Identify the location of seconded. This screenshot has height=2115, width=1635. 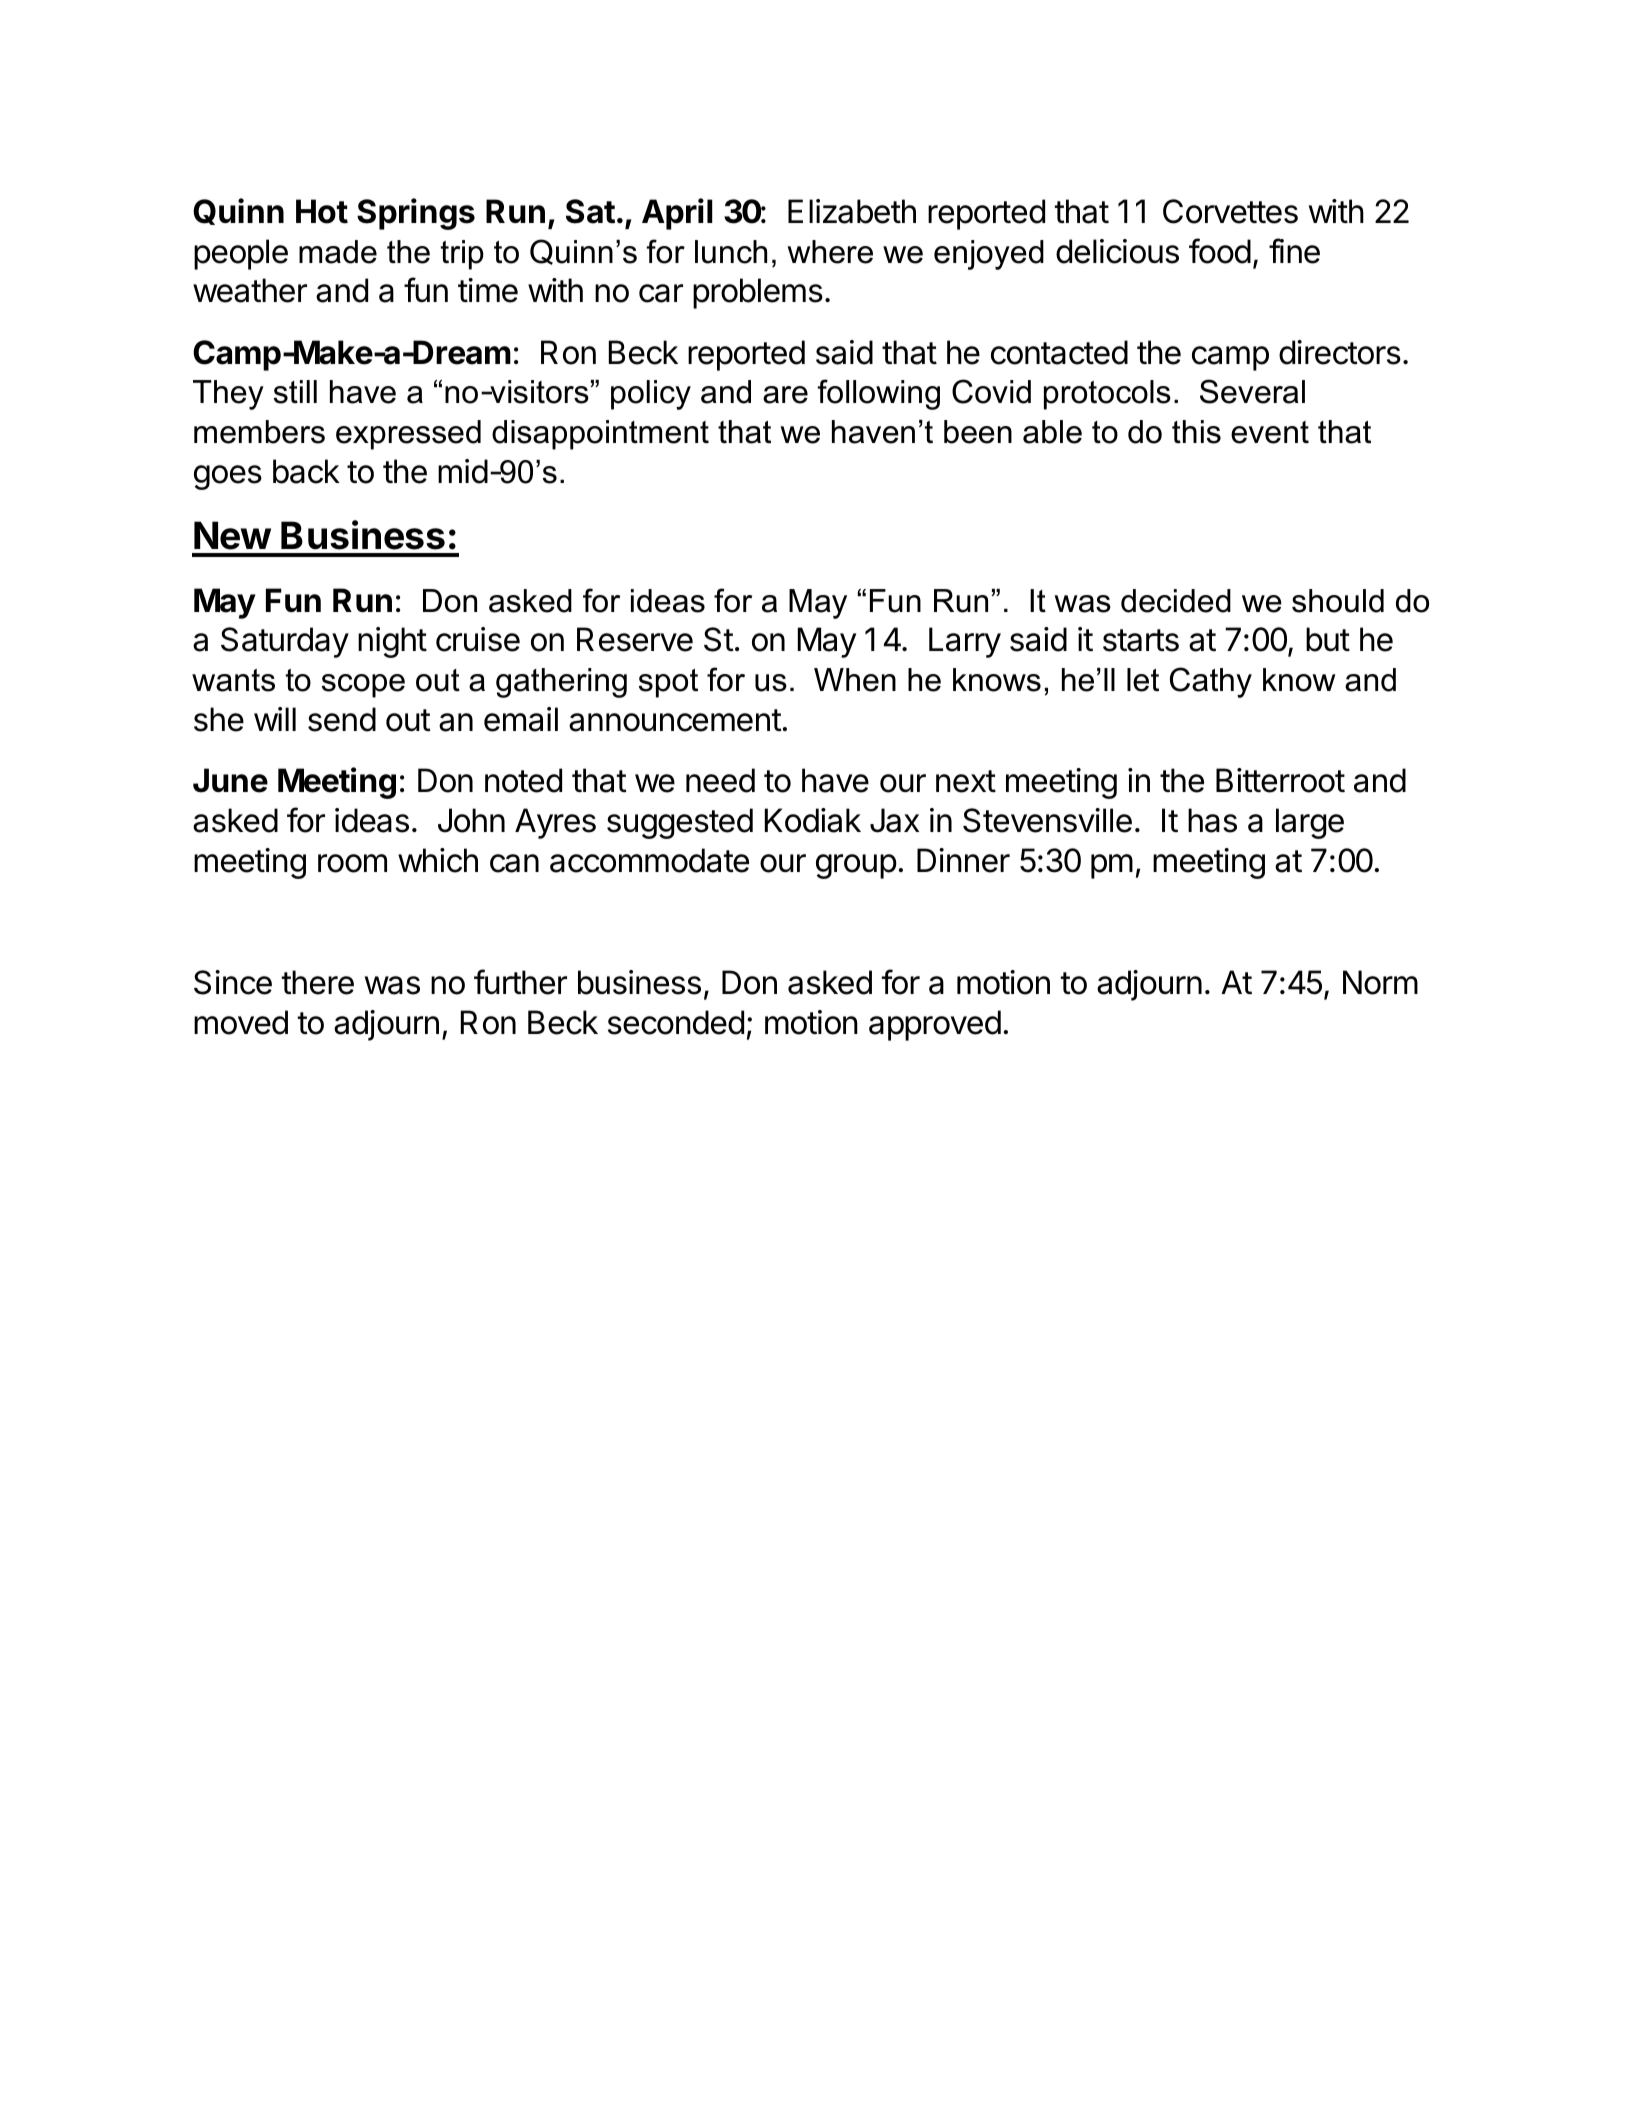
(676, 1022).
